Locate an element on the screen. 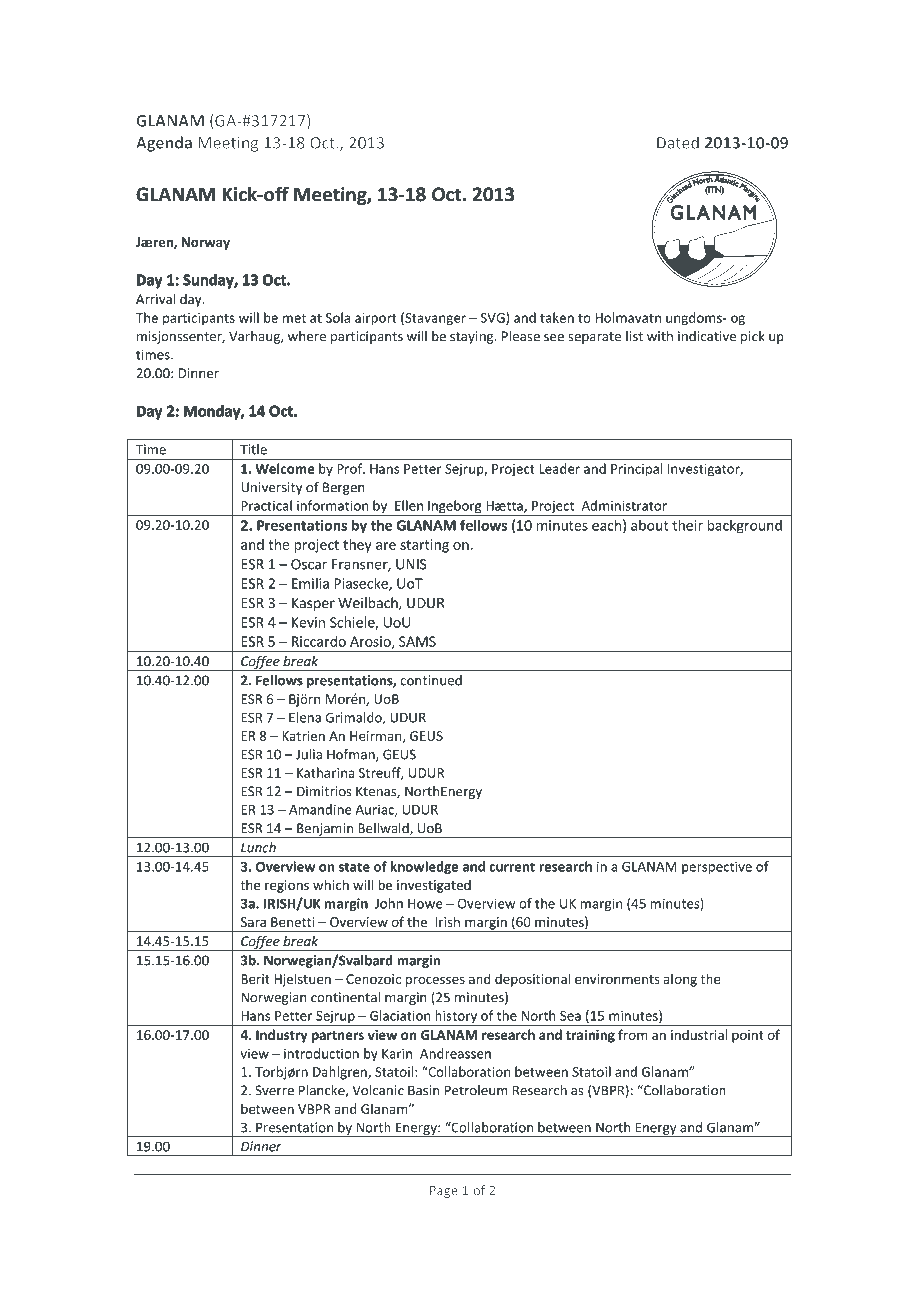  their is located at coordinates (687, 525).
